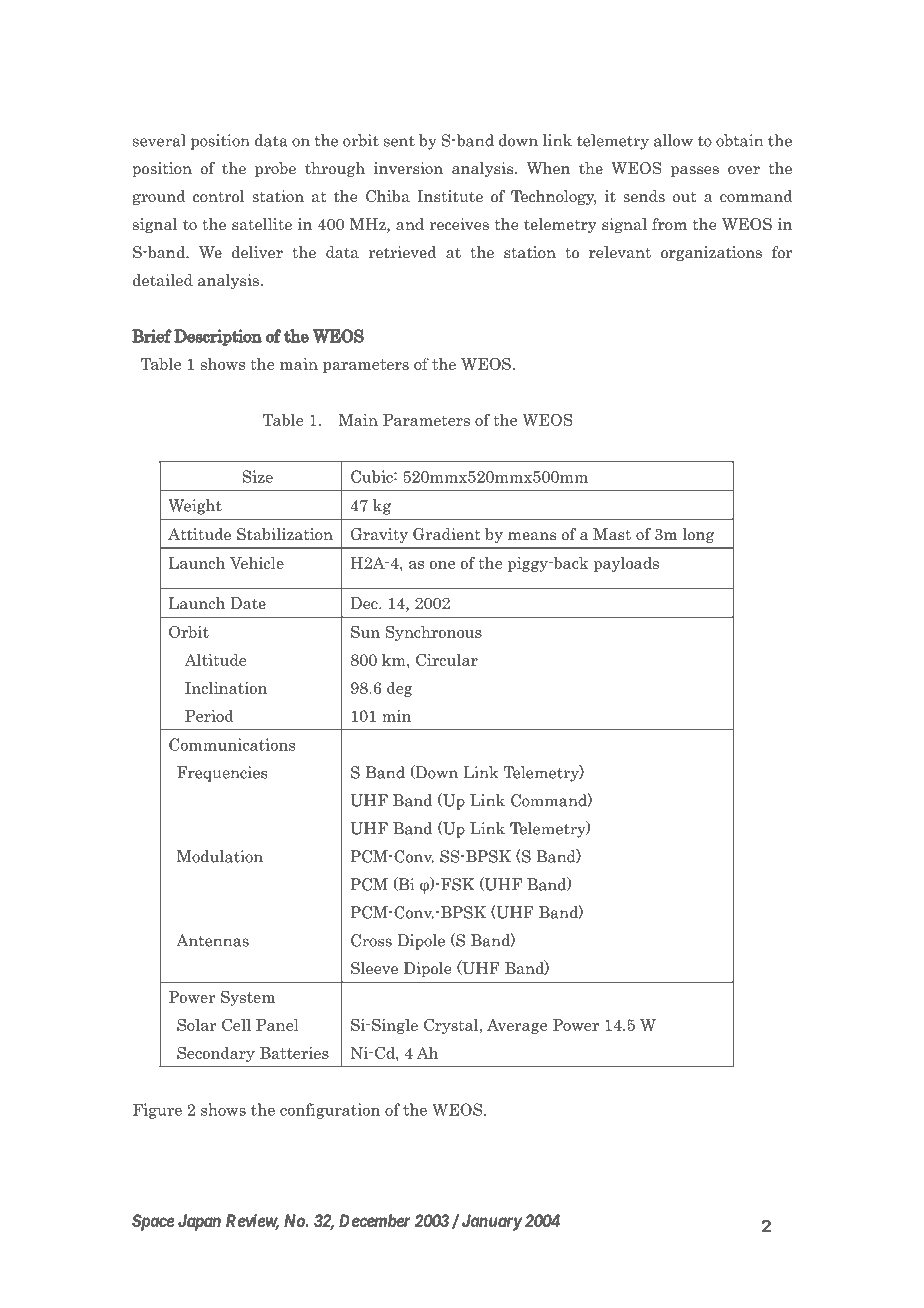 This screenshot has width=924, height=1308. Describe the element at coordinates (517, 1026) in the screenshot. I see `Average` at that location.
